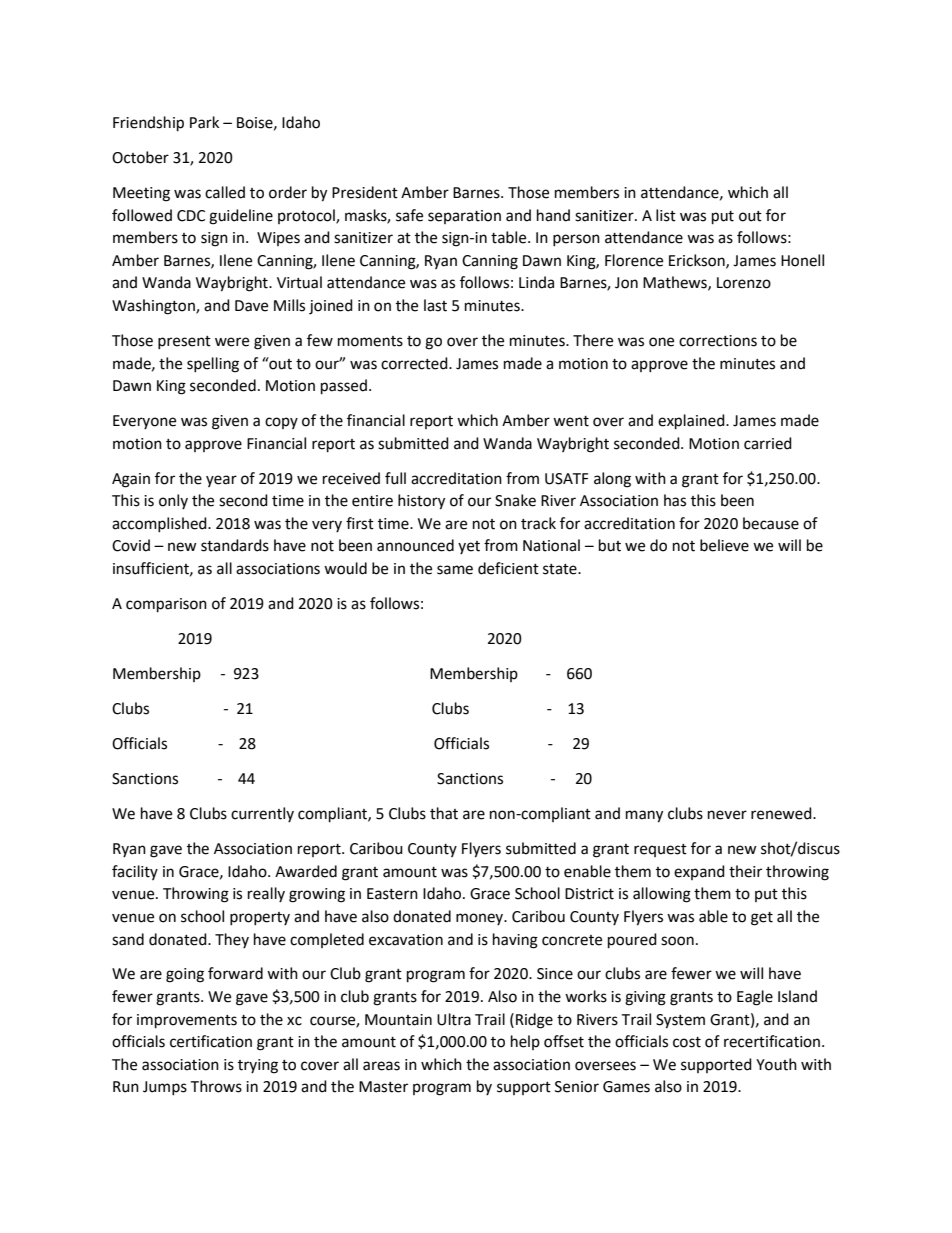 The image size is (952, 1233). What do you see at coordinates (444, 813) in the page?
I see `that` at bounding box center [444, 813].
